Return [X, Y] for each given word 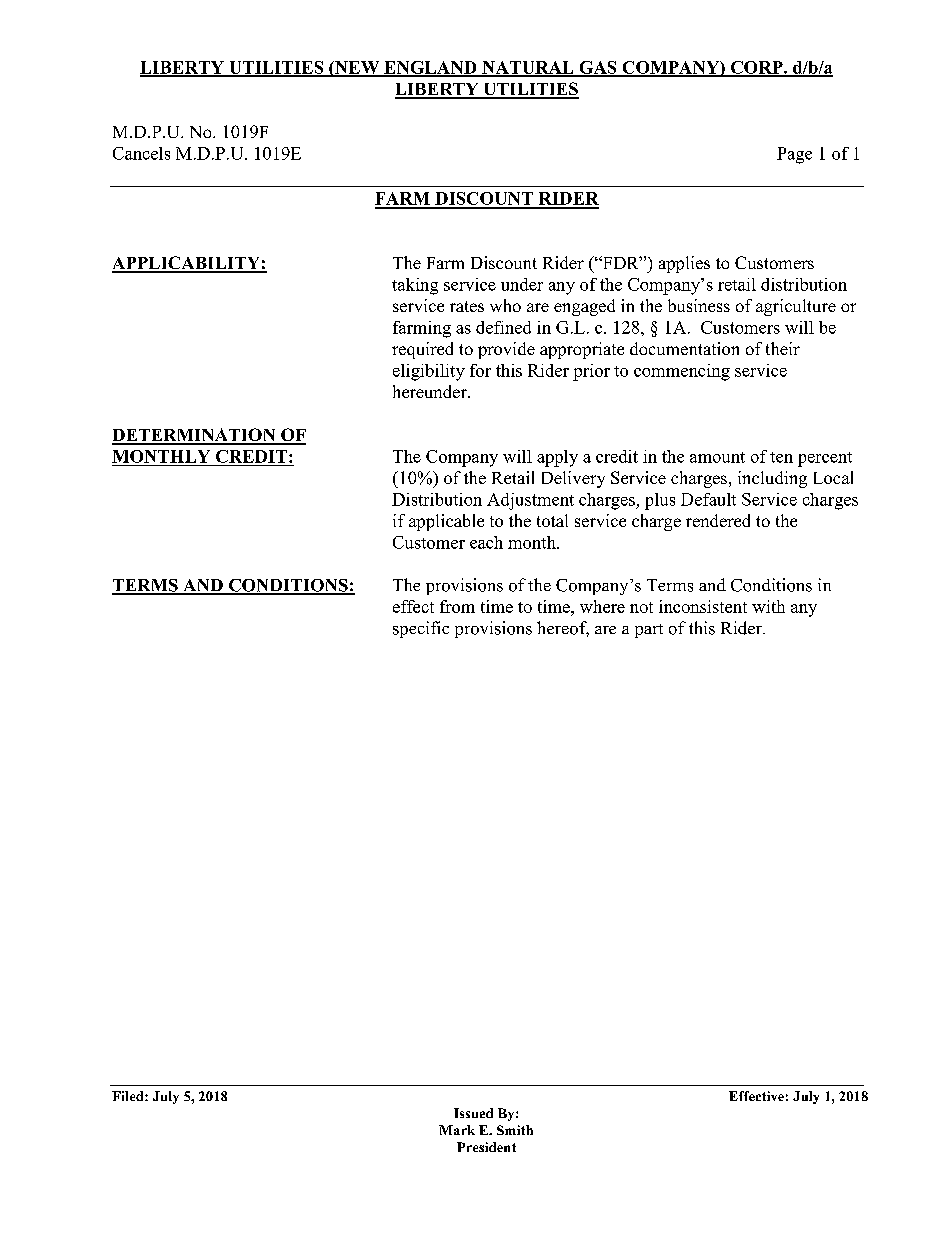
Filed [129, 1096]
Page [794, 155]
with [768, 606]
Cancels [141, 153]
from [457, 606]
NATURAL [528, 68]
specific [421, 629]
